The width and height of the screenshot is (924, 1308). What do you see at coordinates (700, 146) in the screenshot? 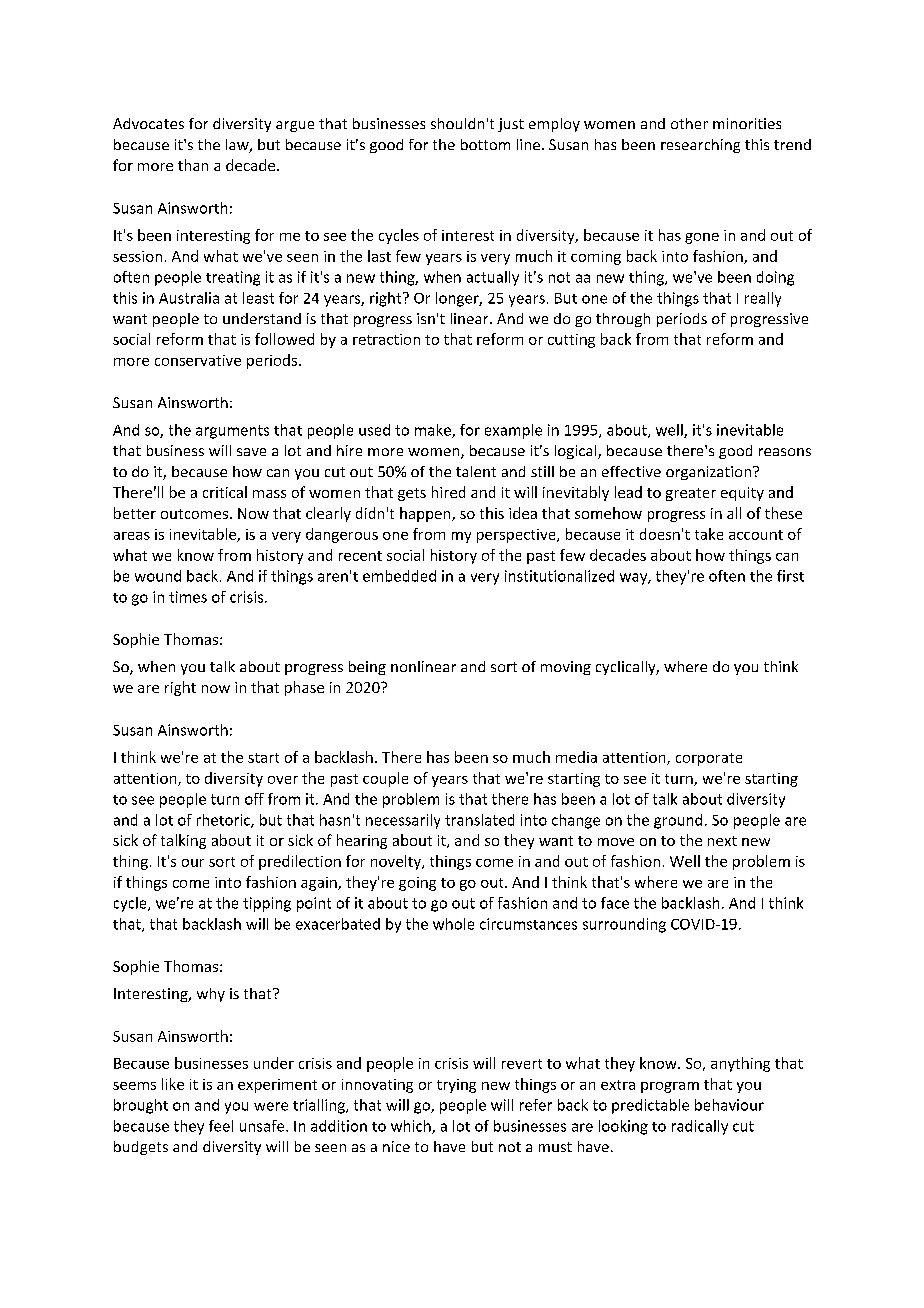
I see `researching` at bounding box center [700, 146].
